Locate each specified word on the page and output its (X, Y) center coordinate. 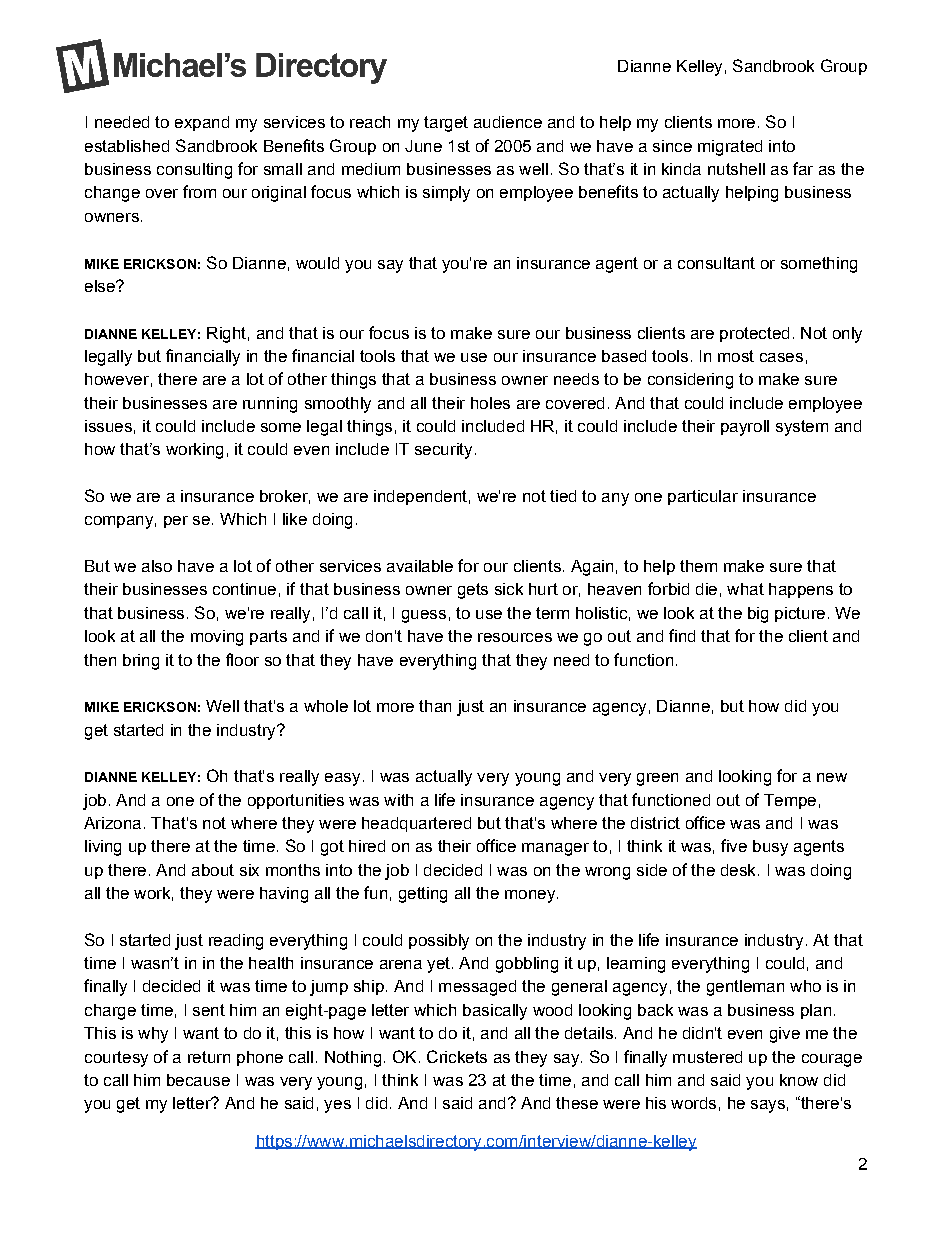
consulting (194, 171)
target (446, 124)
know (799, 1080)
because (198, 1080)
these (577, 1103)
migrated (730, 148)
